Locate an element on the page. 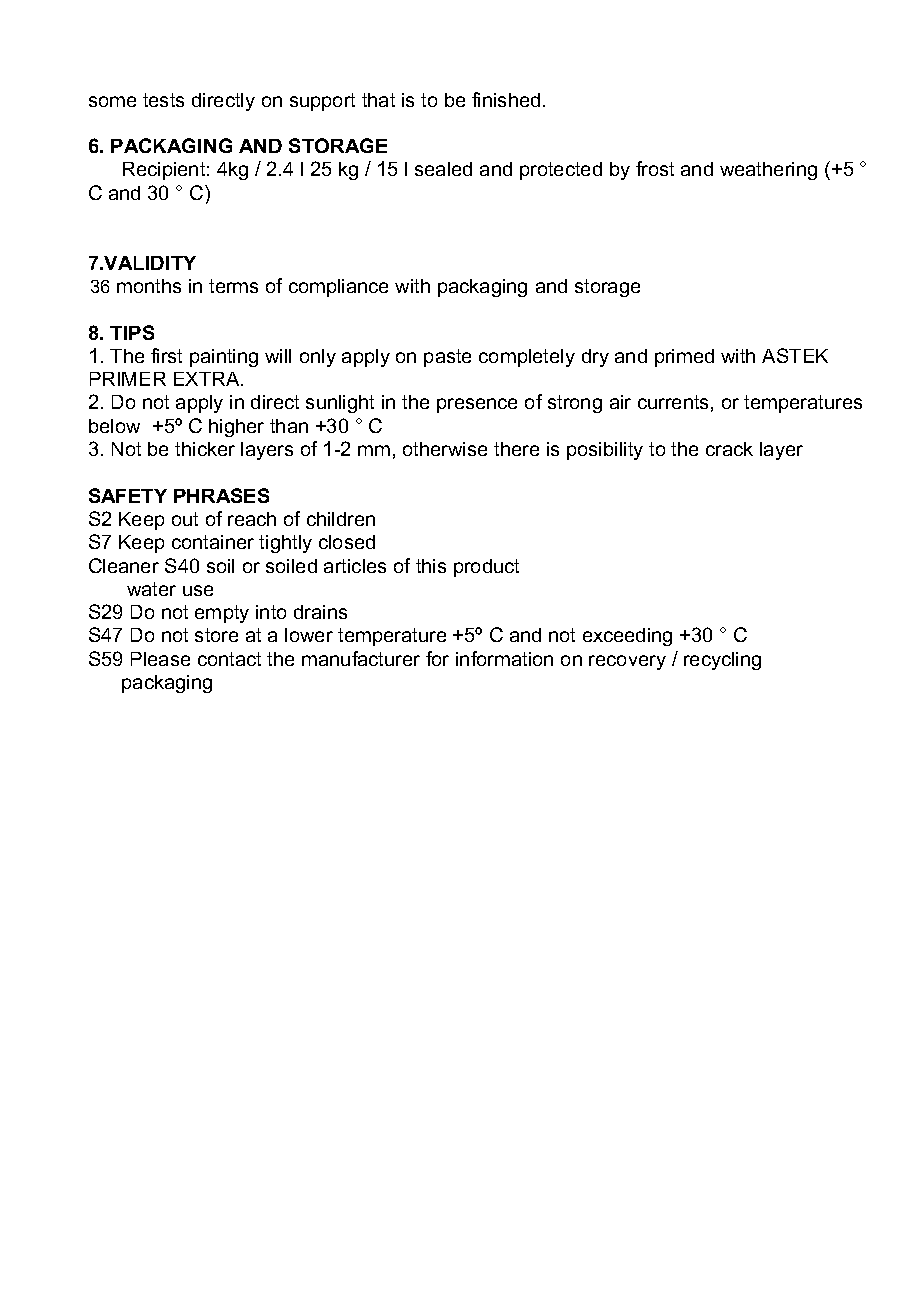 This document has height=1308, width=924. store is located at coordinates (216, 635).
